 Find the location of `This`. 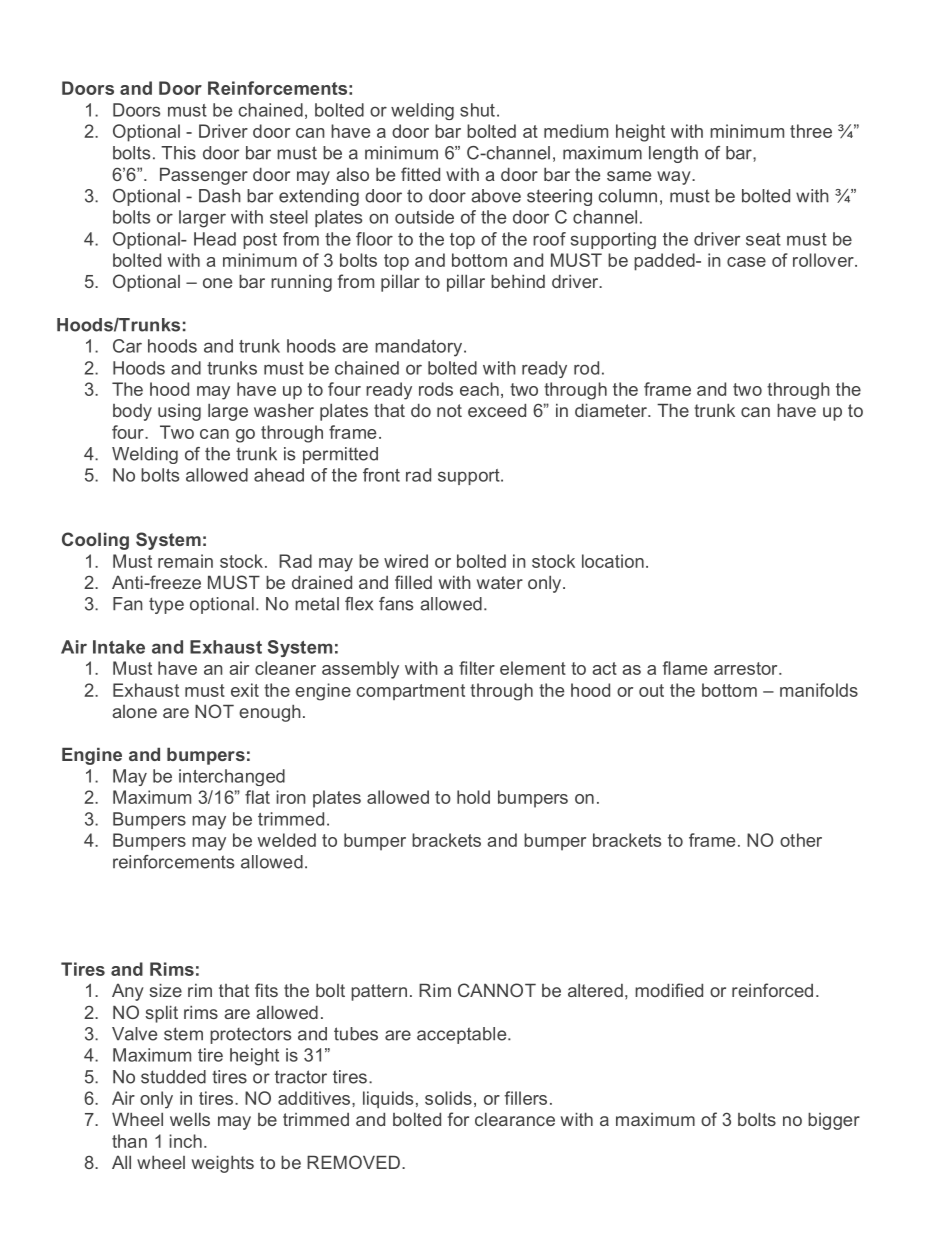

This is located at coordinates (178, 153).
